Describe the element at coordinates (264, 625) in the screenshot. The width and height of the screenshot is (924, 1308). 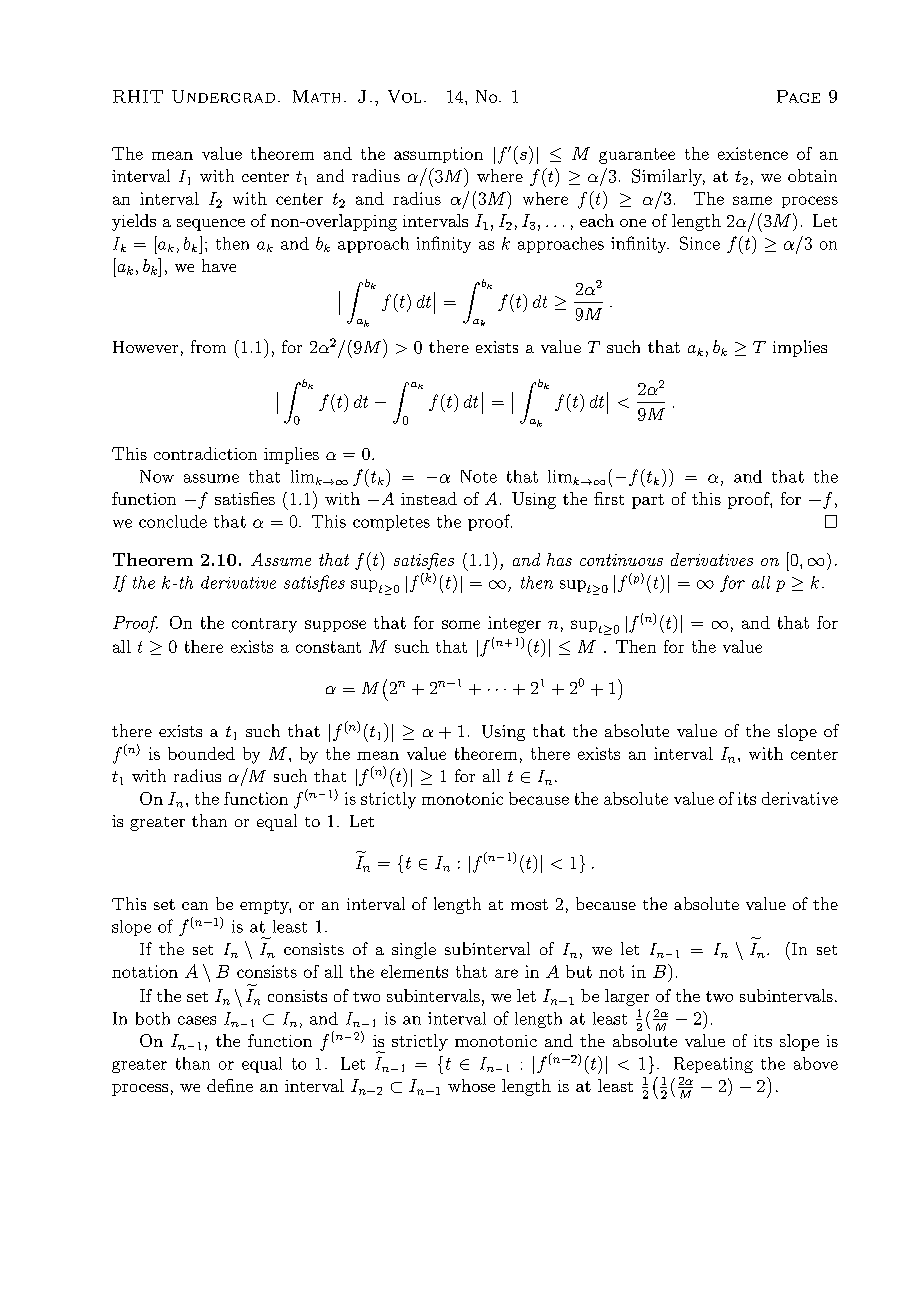
I see `contrary` at that location.
